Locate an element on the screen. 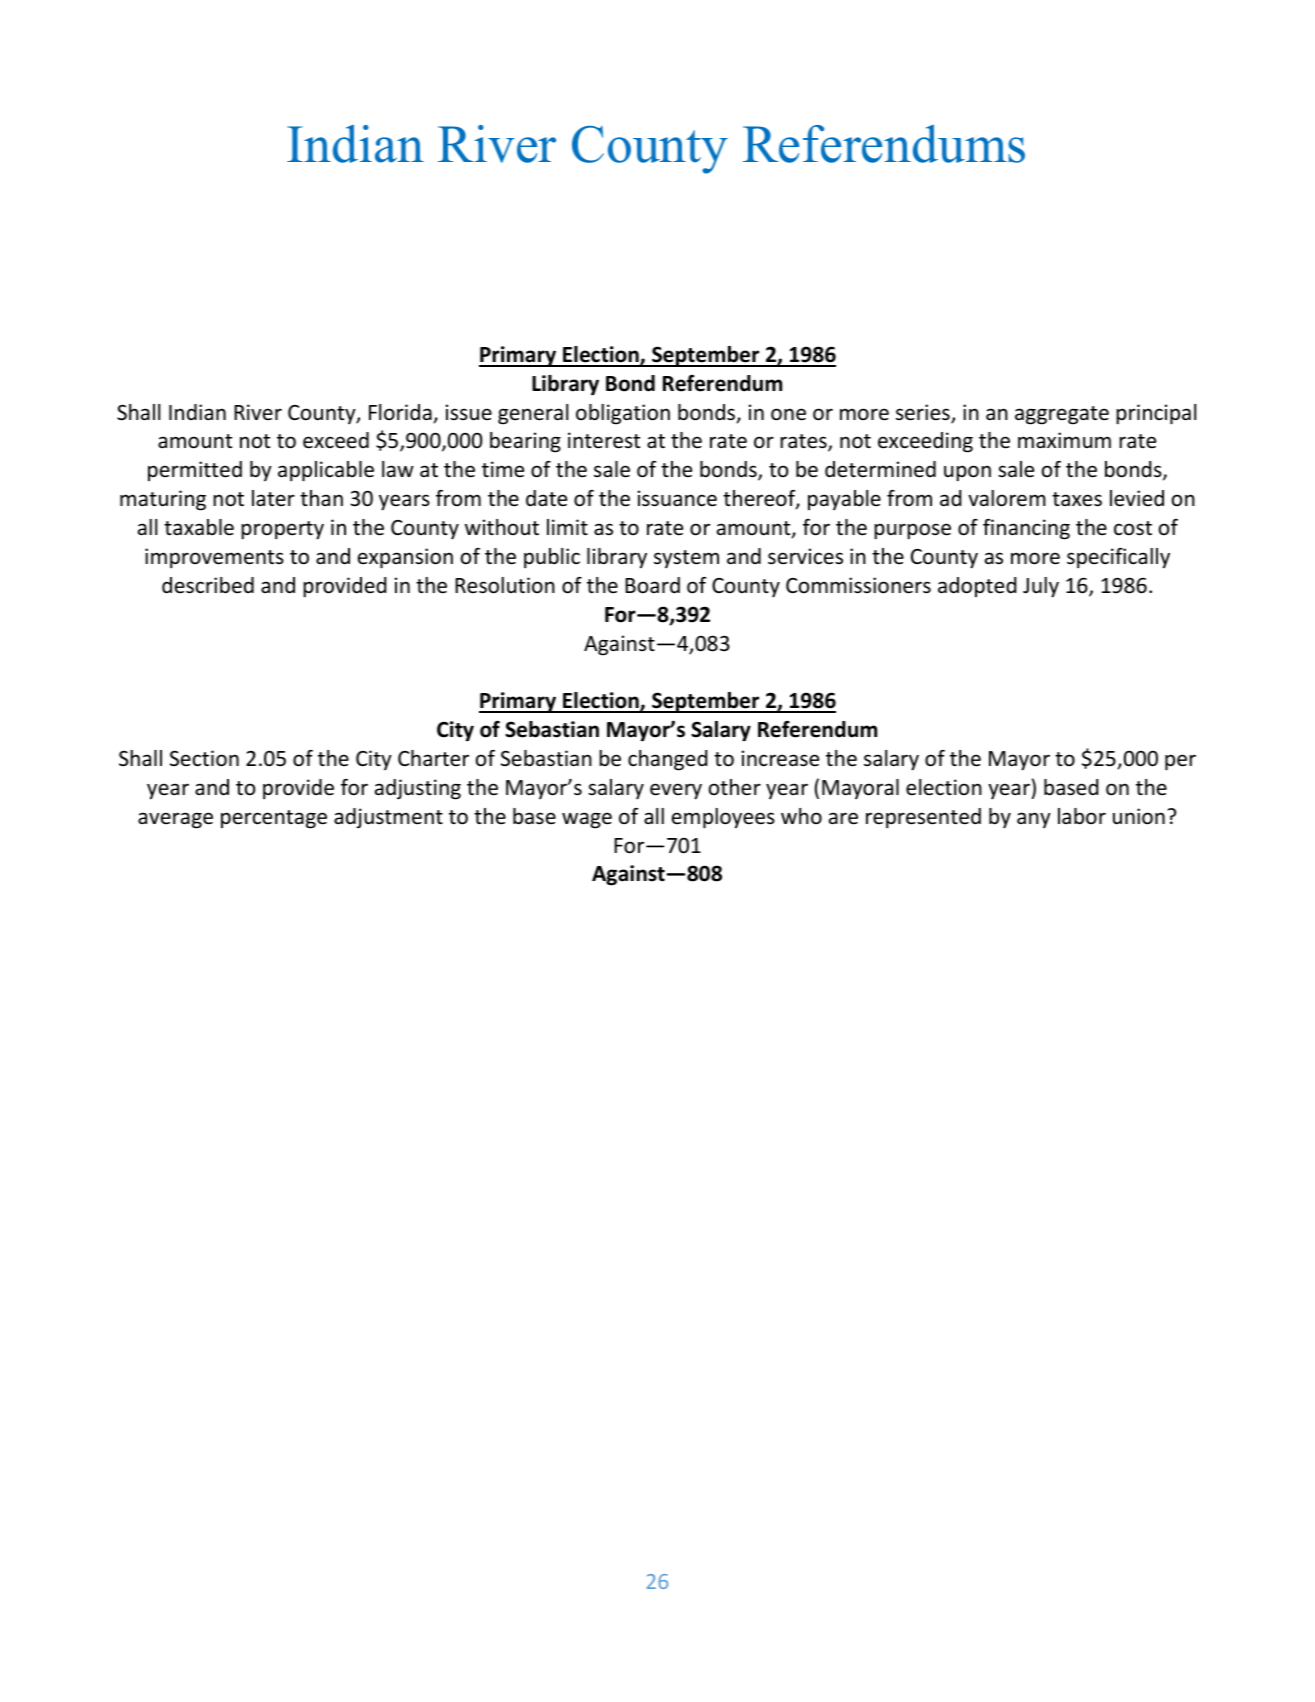 This screenshot has width=1315, height=1702. any is located at coordinates (1034, 820).
